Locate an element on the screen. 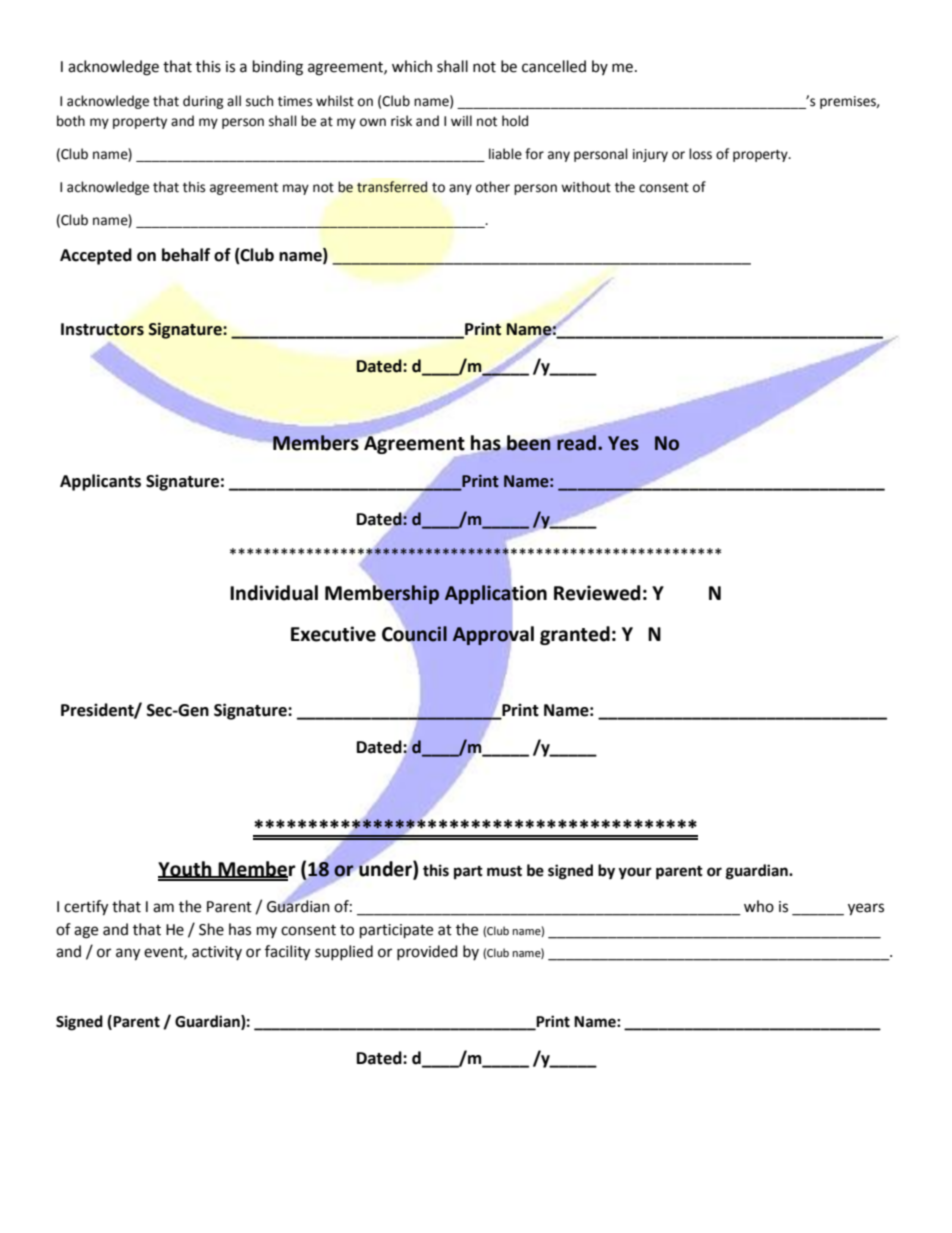 This screenshot has height=1233, width=952. been is located at coordinates (529, 443).
